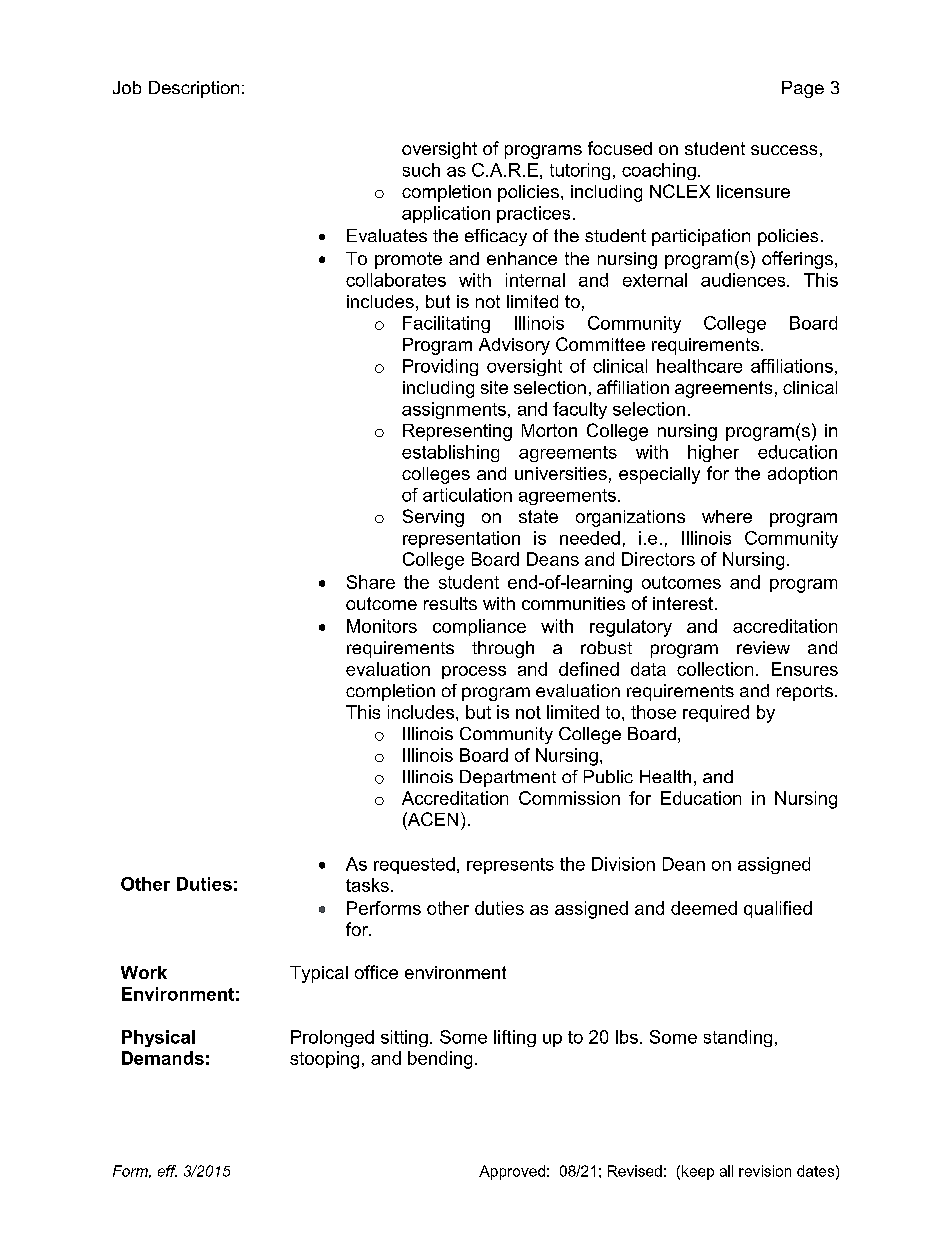 This image has width=952, height=1233. I want to click on establishing, so click(450, 453).
